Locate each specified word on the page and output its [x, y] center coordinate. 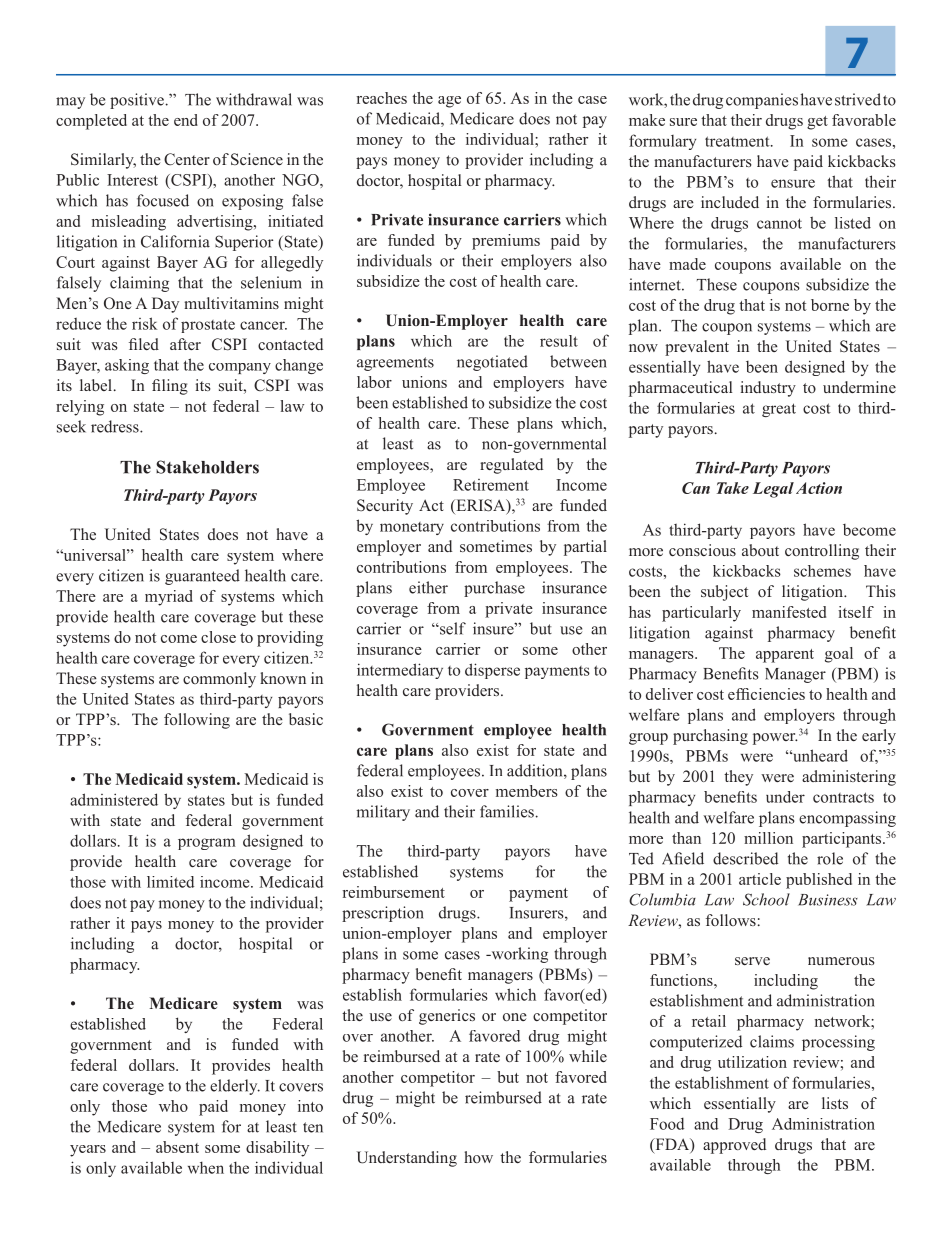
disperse [492, 671]
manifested [789, 612]
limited [170, 882]
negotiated [492, 363]
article [760, 879]
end [186, 120]
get [817, 123]
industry [768, 389]
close [218, 637]
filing [170, 387]
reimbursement [394, 892]
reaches [382, 98]
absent [177, 1147]
